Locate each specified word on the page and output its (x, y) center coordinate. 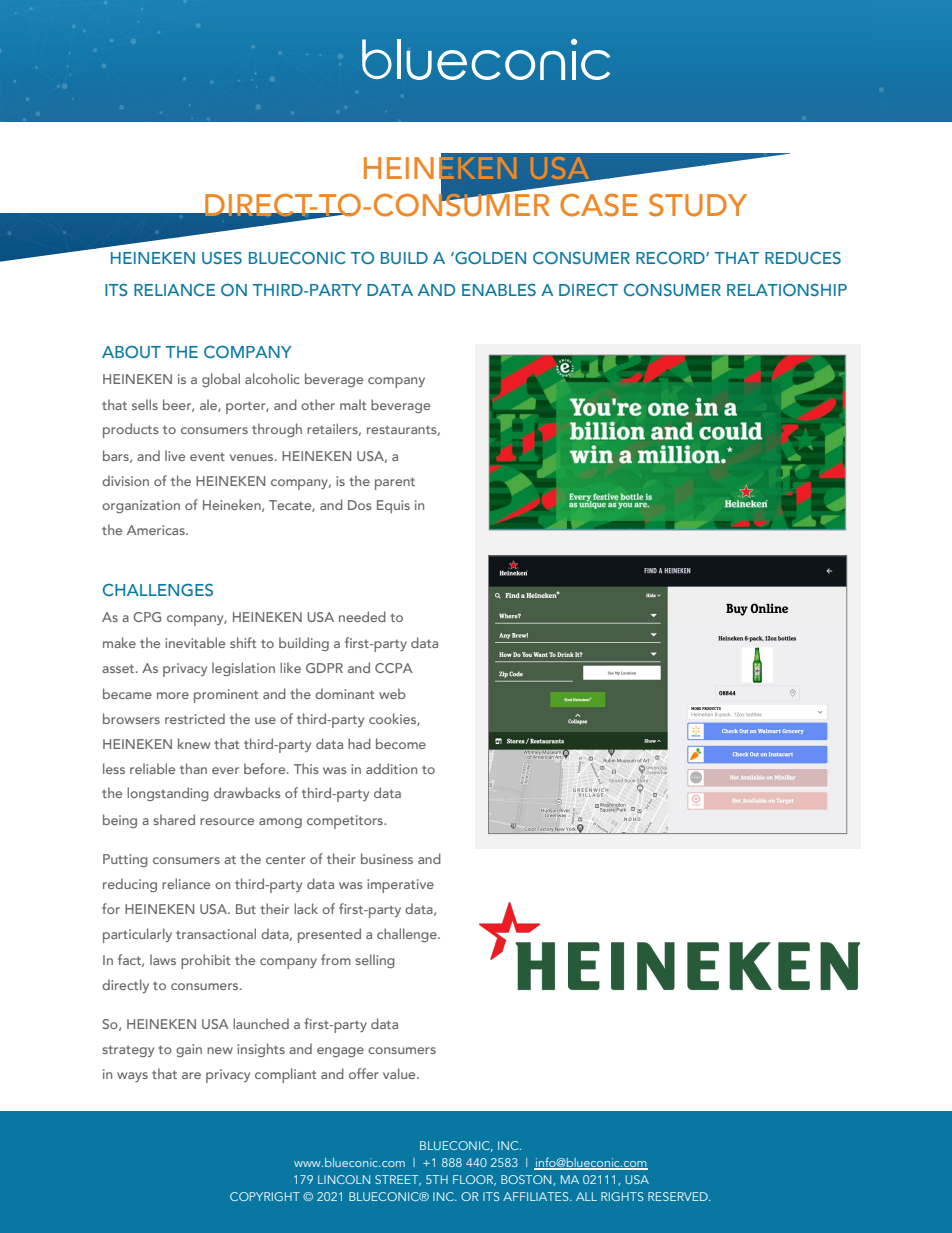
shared (174, 819)
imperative (400, 886)
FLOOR (474, 1180)
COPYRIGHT (265, 1196)
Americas (157, 530)
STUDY (698, 205)
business (387, 858)
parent (395, 483)
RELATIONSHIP (787, 289)
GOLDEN (489, 257)
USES (222, 258)
